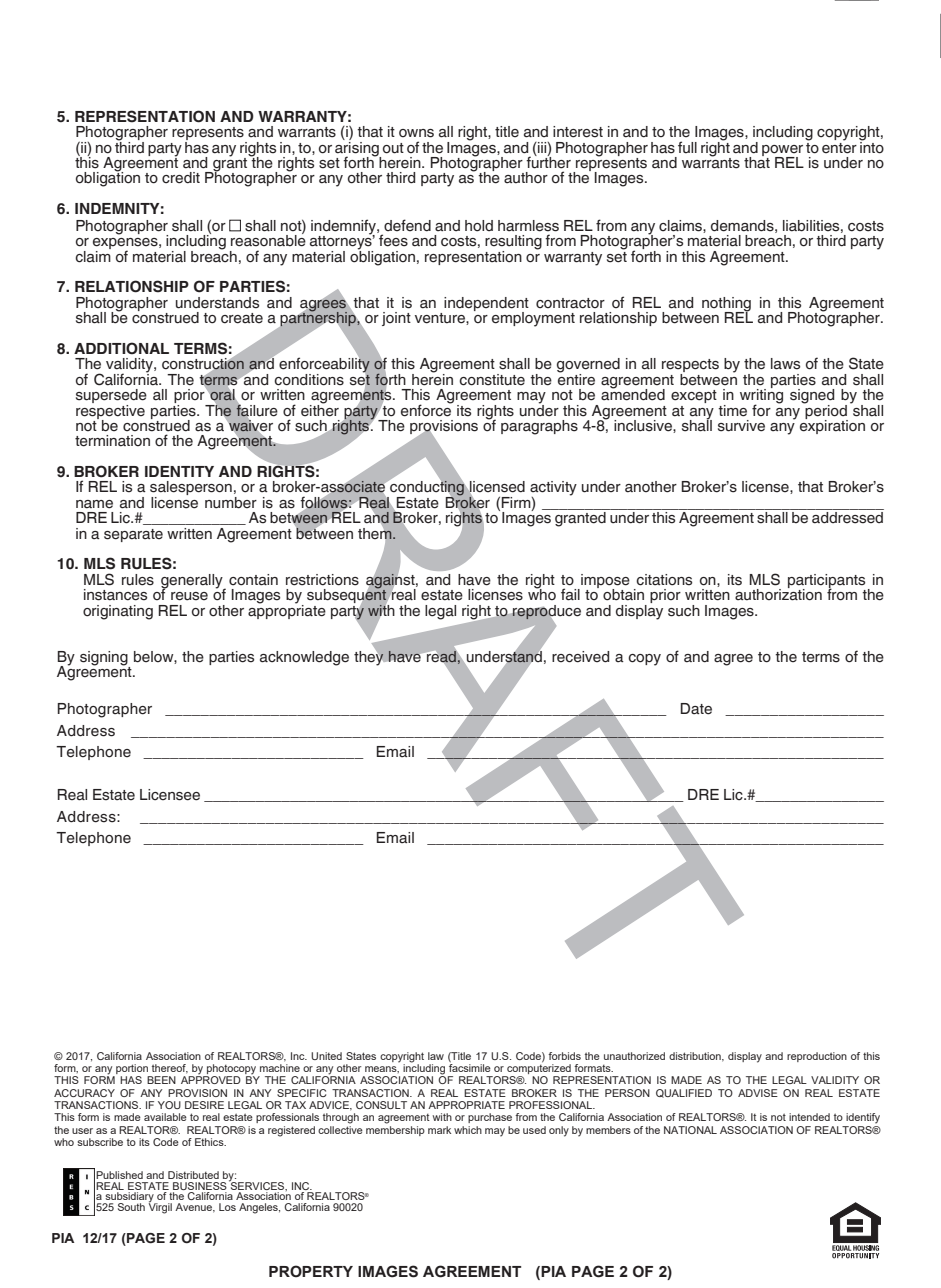 This image has width=941, height=1288. I want to click on forbids, so click(564, 1056).
